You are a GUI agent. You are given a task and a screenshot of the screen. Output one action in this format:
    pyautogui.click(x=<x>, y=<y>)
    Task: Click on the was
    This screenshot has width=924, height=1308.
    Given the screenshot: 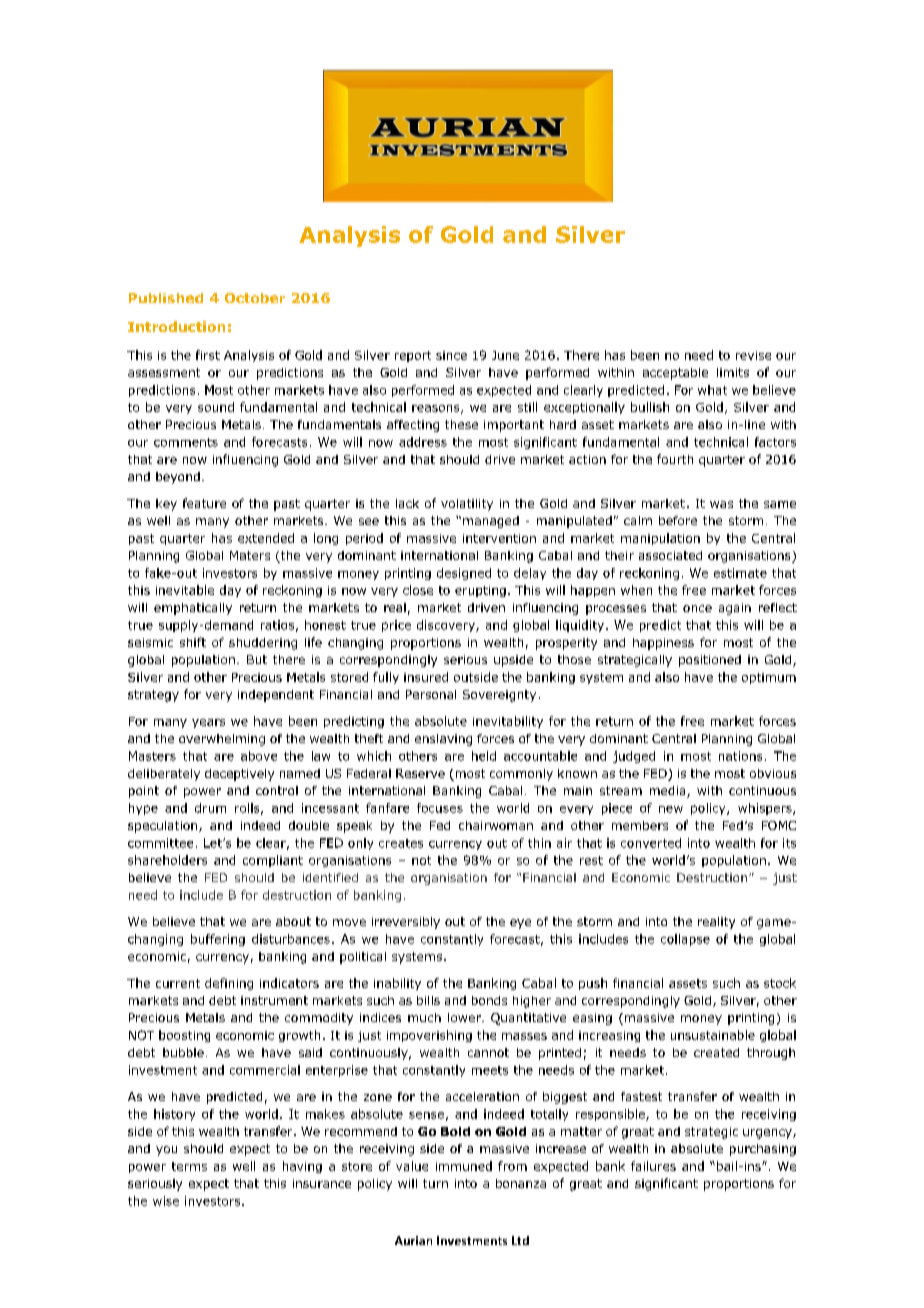 What is the action you would take?
    pyautogui.click(x=721, y=504)
